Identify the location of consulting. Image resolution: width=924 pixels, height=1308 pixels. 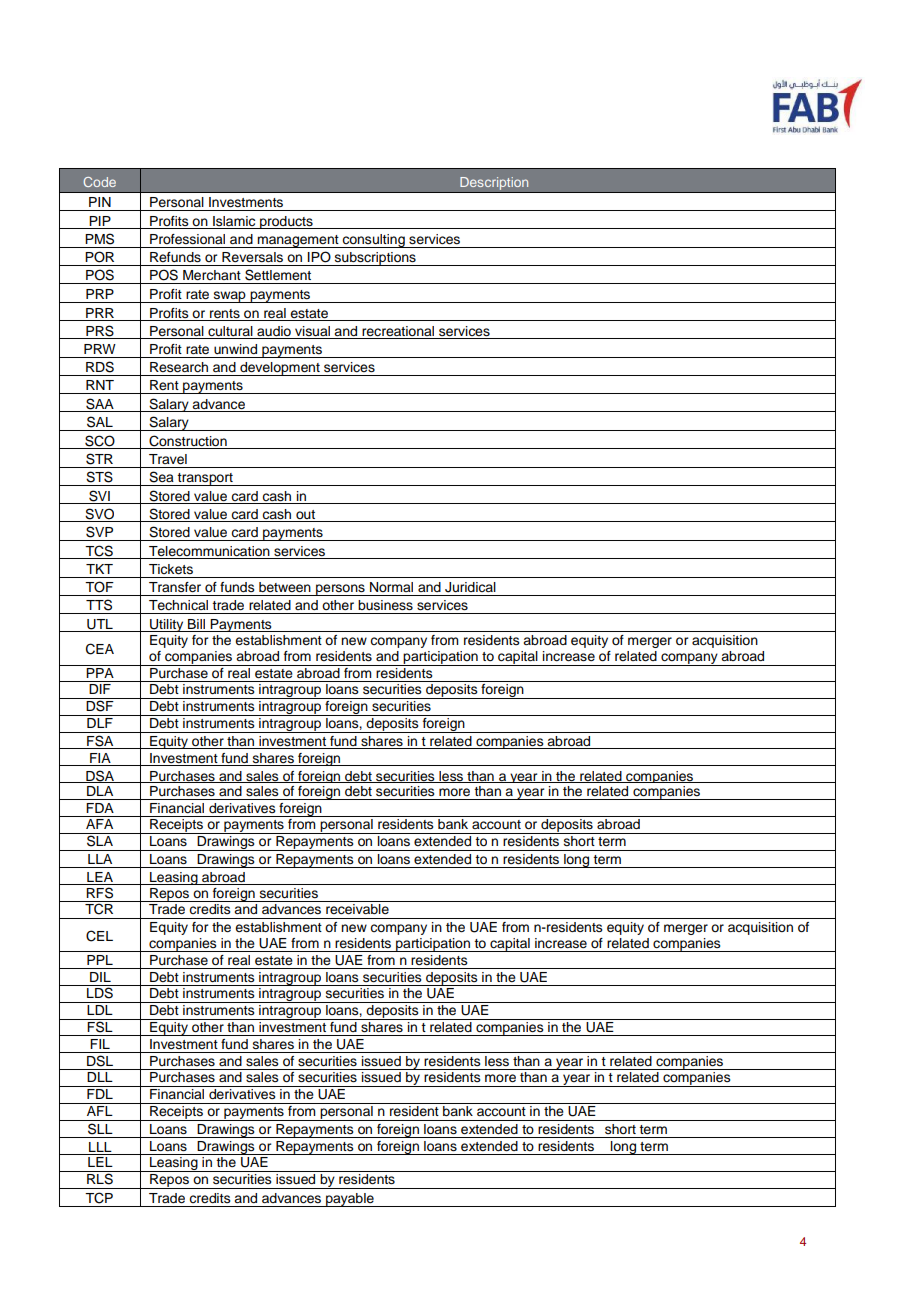
(374, 241).
